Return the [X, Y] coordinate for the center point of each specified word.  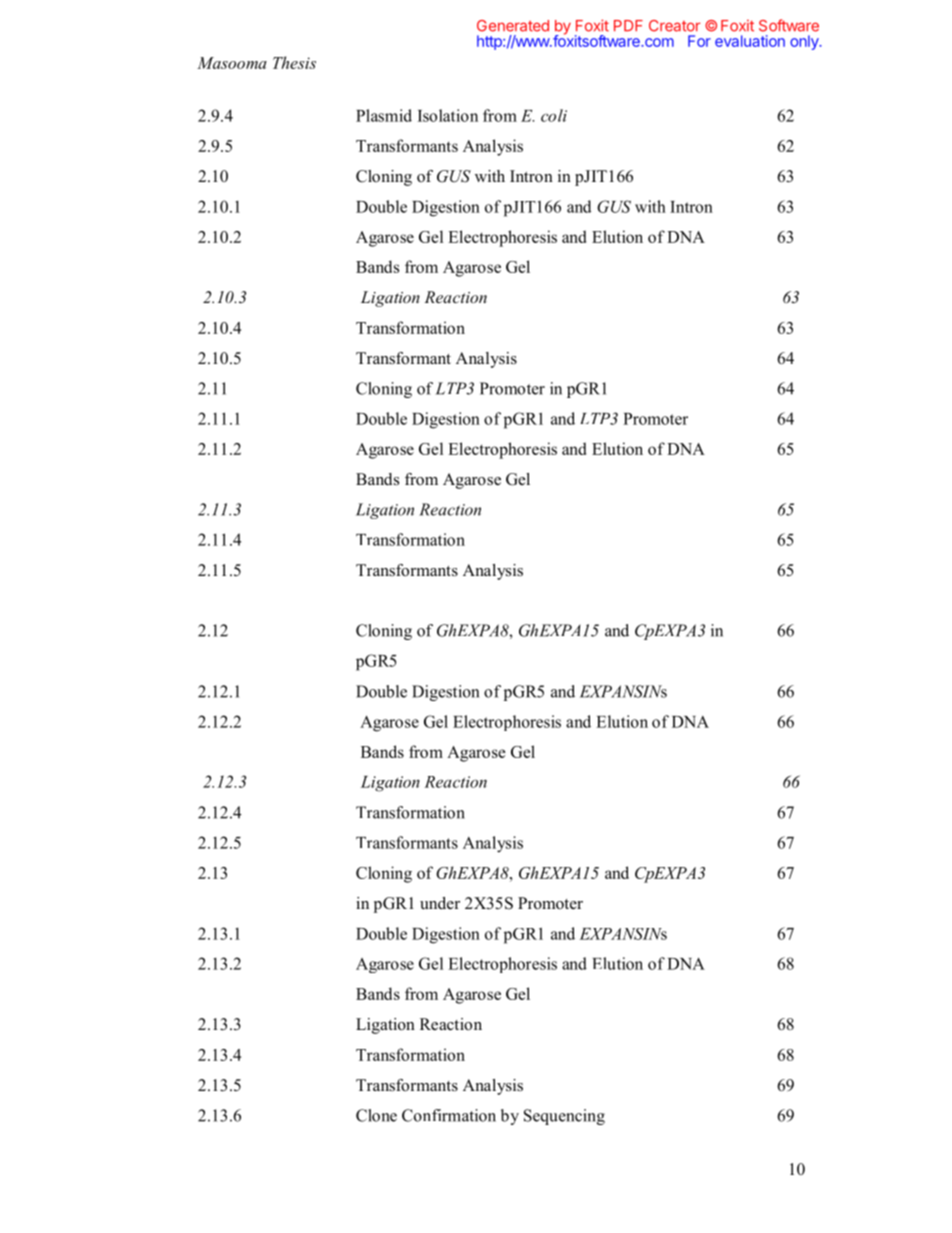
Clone [376, 1115]
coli [554, 115]
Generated [513, 26]
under [440, 903]
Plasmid [384, 115]
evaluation [750, 41]
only [805, 42]
